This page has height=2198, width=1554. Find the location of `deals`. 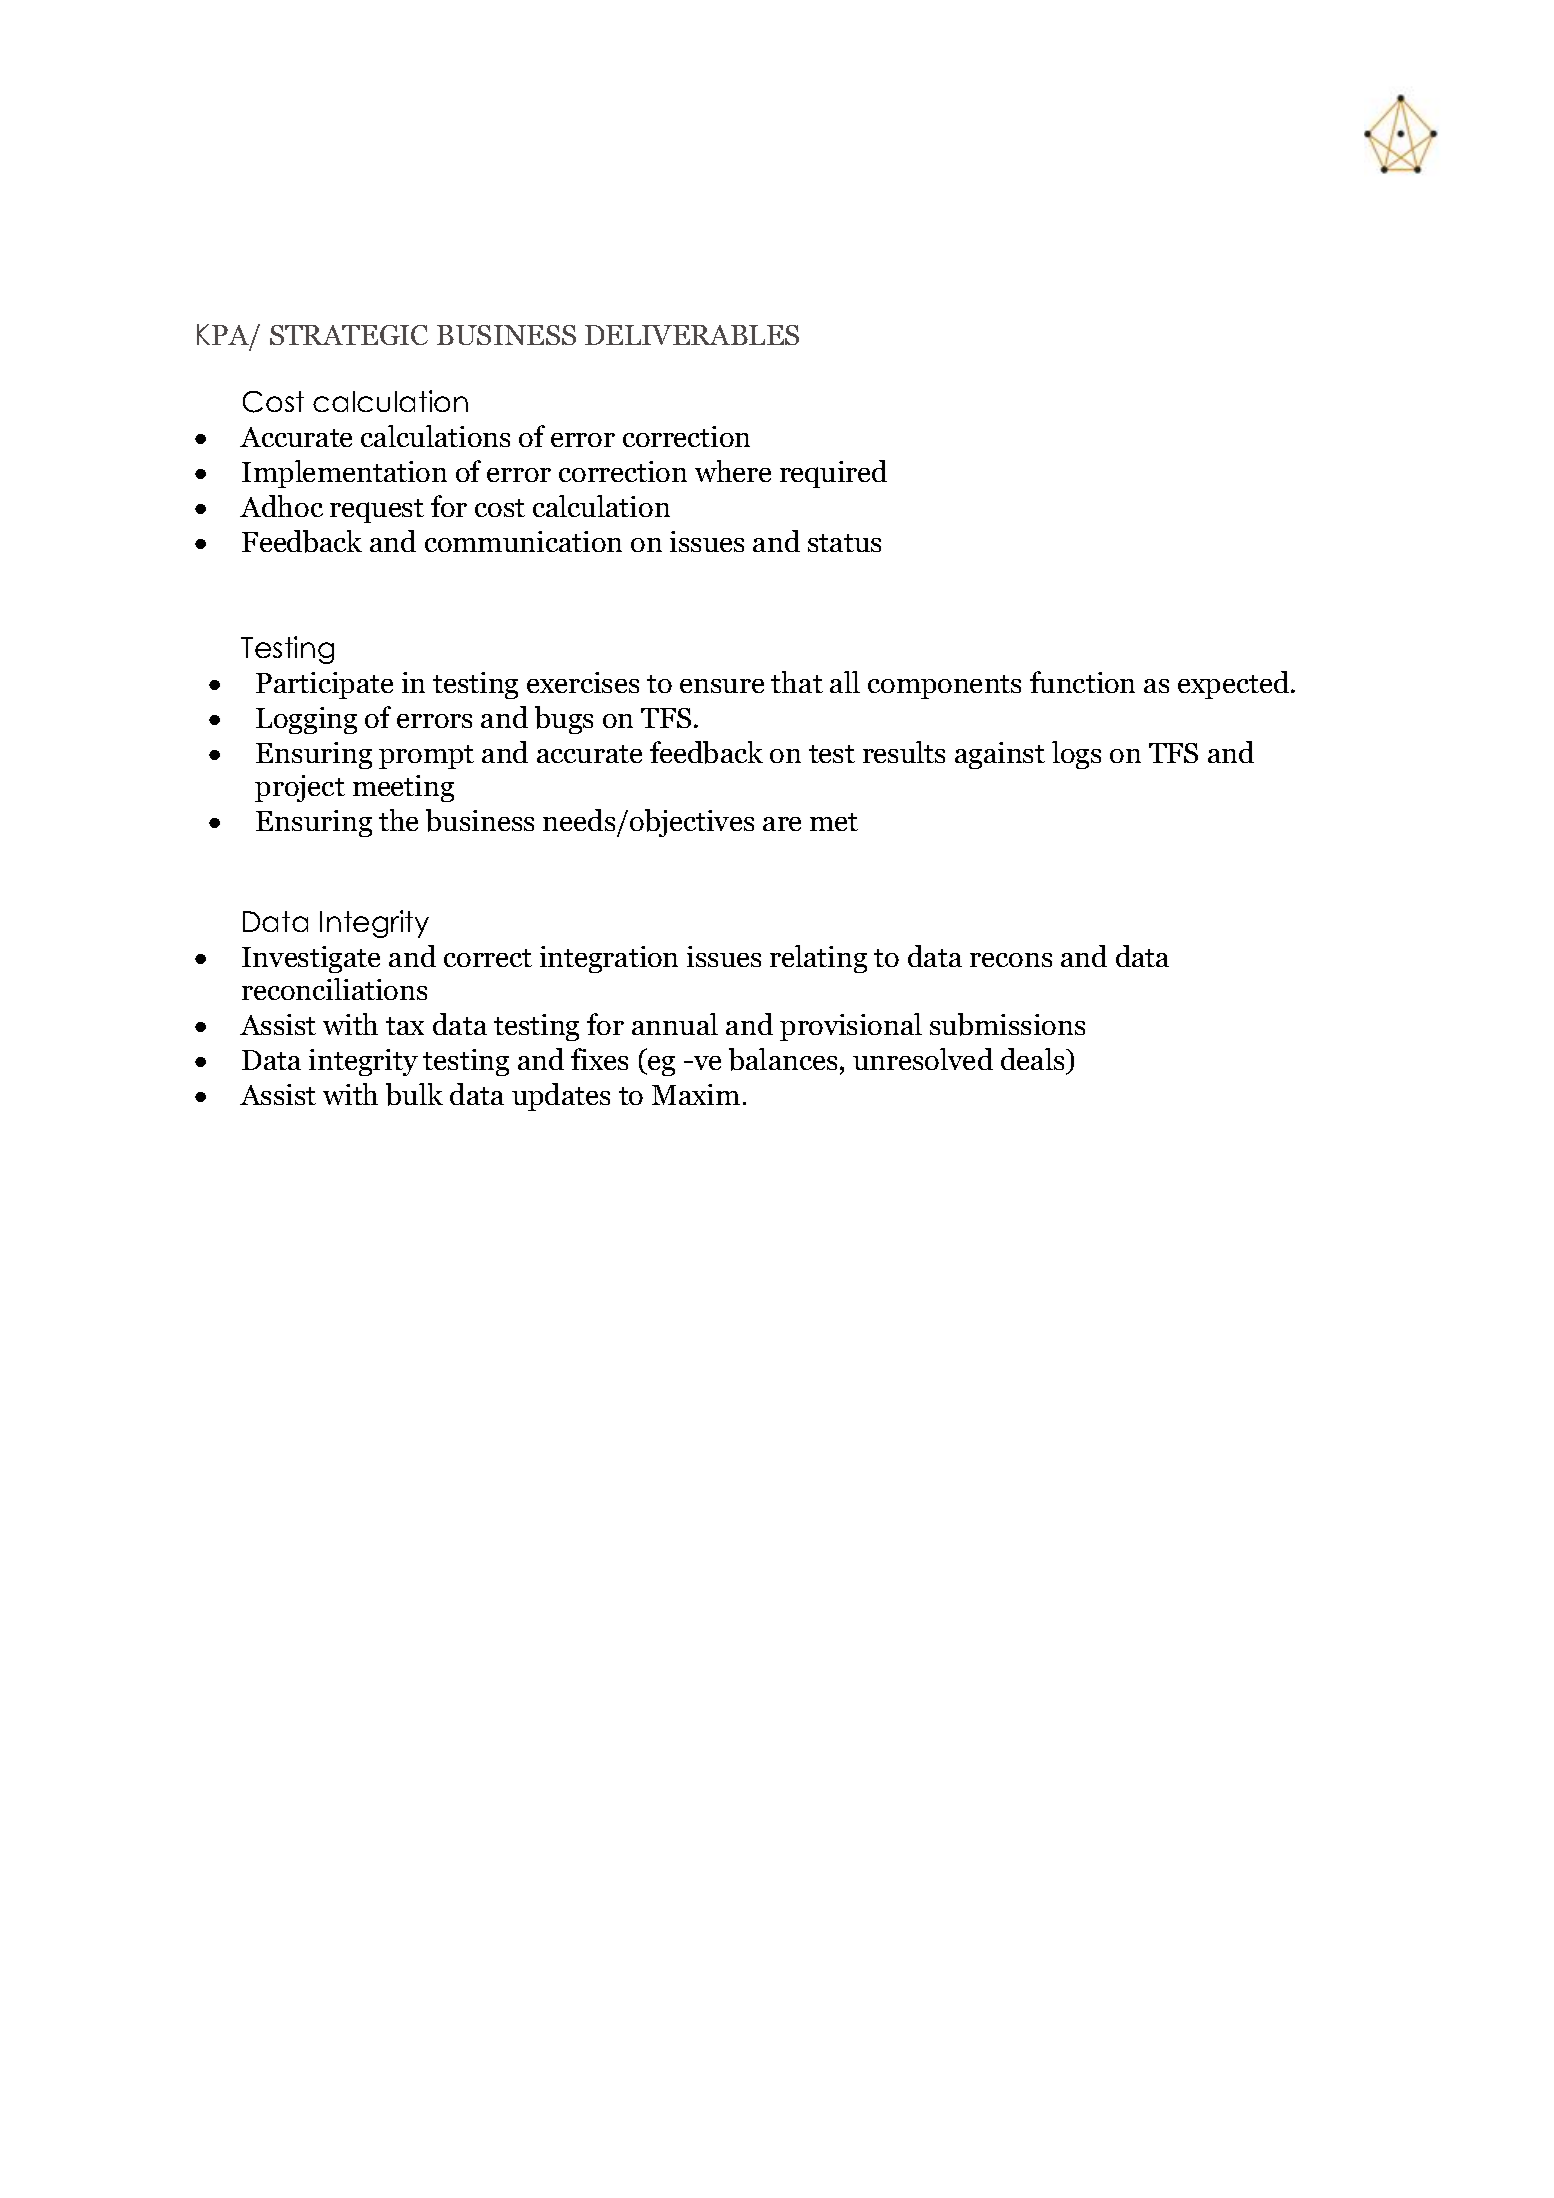

deals is located at coordinates (1034, 1059).
